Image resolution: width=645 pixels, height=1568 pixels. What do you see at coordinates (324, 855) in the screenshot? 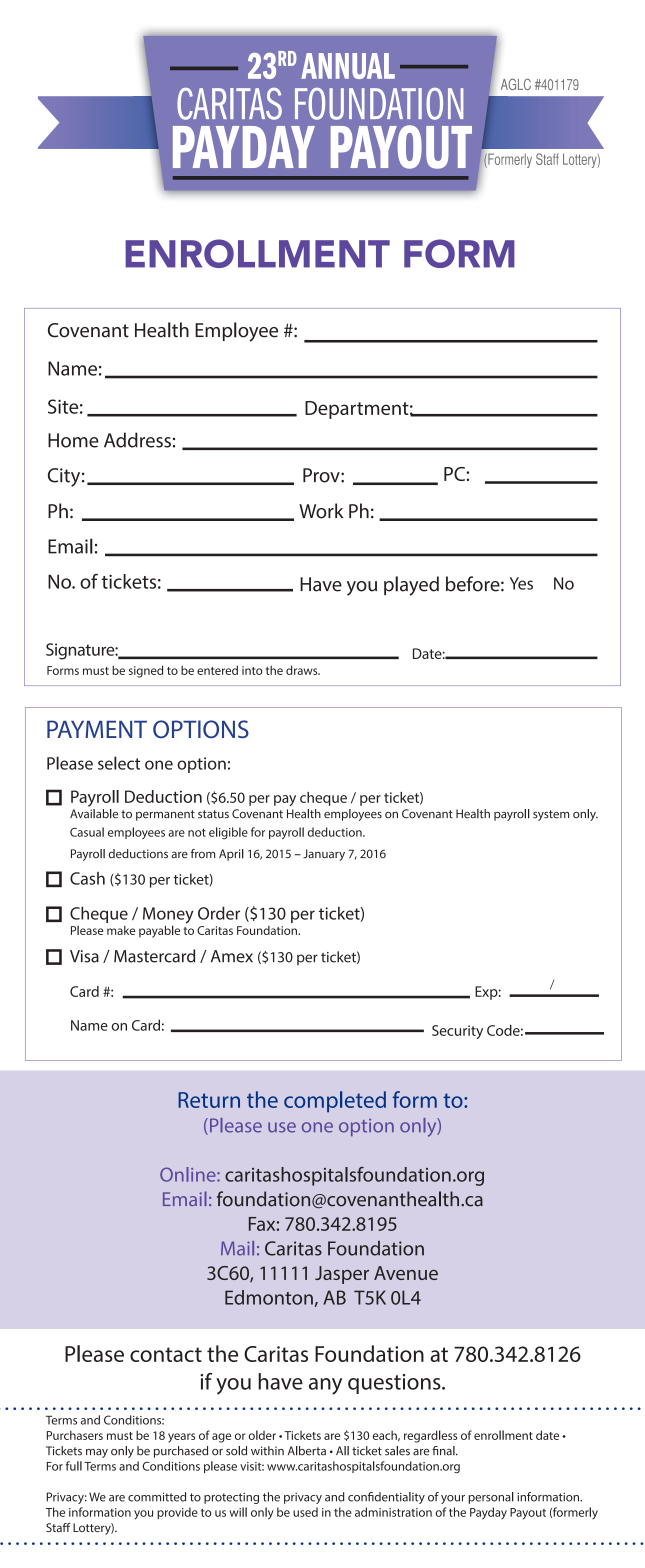
I see `January` at bounding box center [324, 855].
